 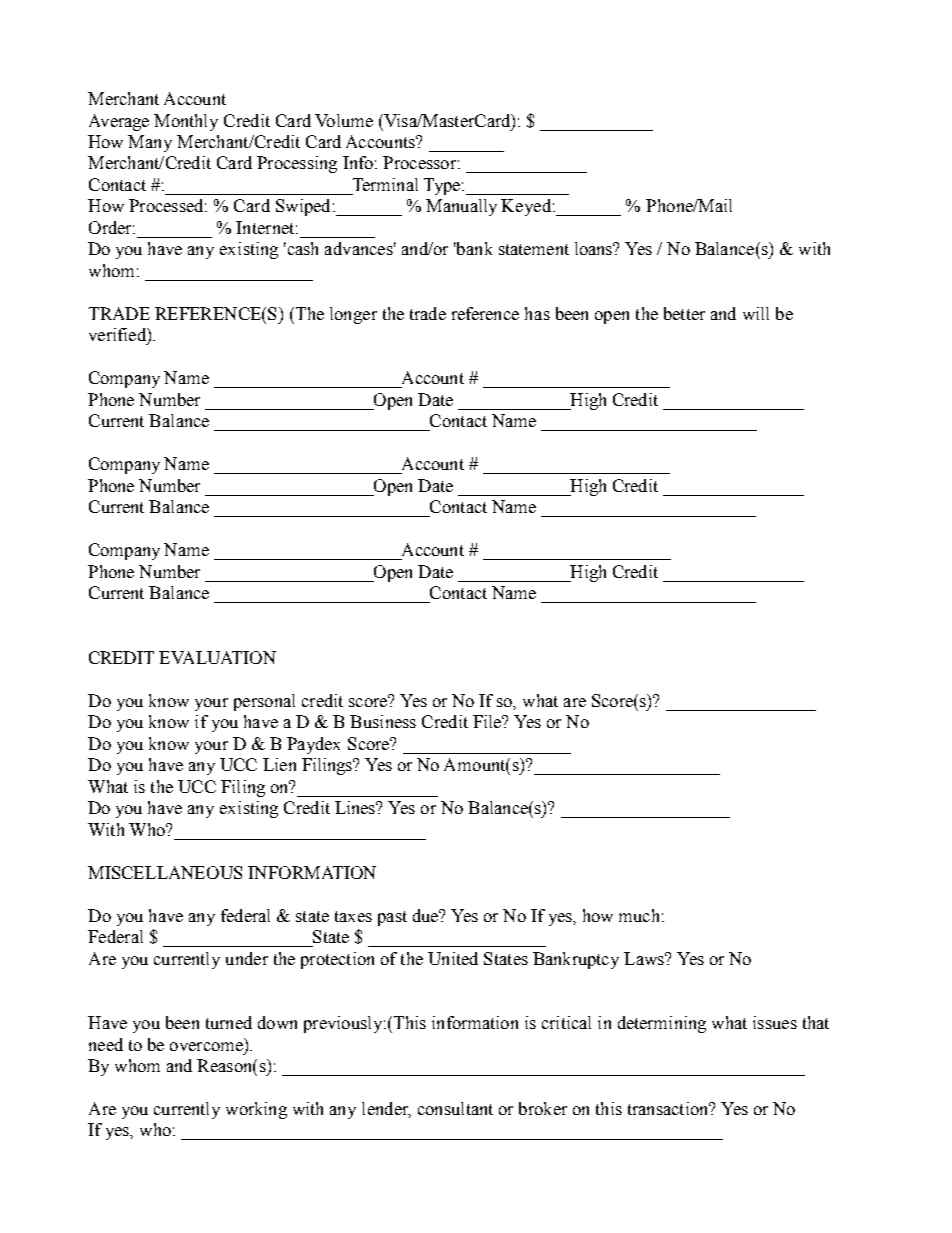 I want to click on overcome, so click(x=206, y=1046).
